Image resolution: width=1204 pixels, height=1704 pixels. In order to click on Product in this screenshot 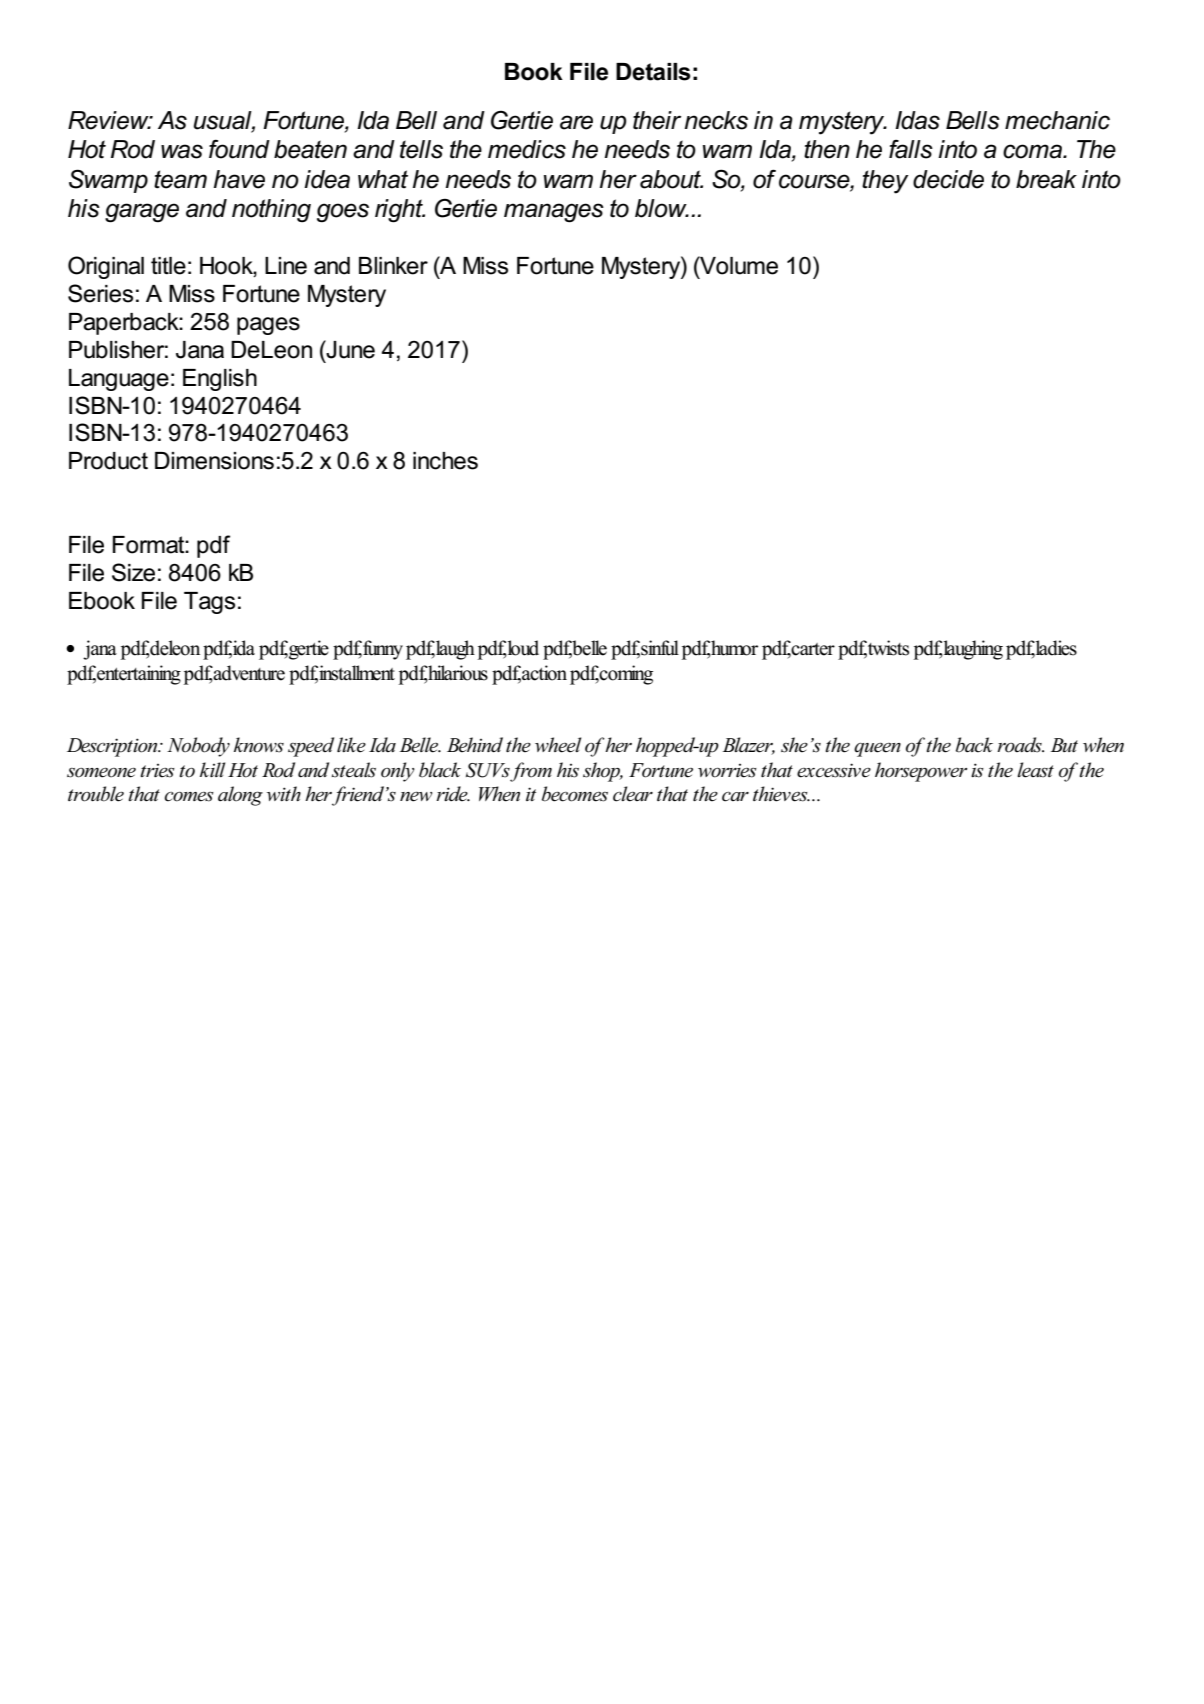, I will do `click(108, 461)`.
